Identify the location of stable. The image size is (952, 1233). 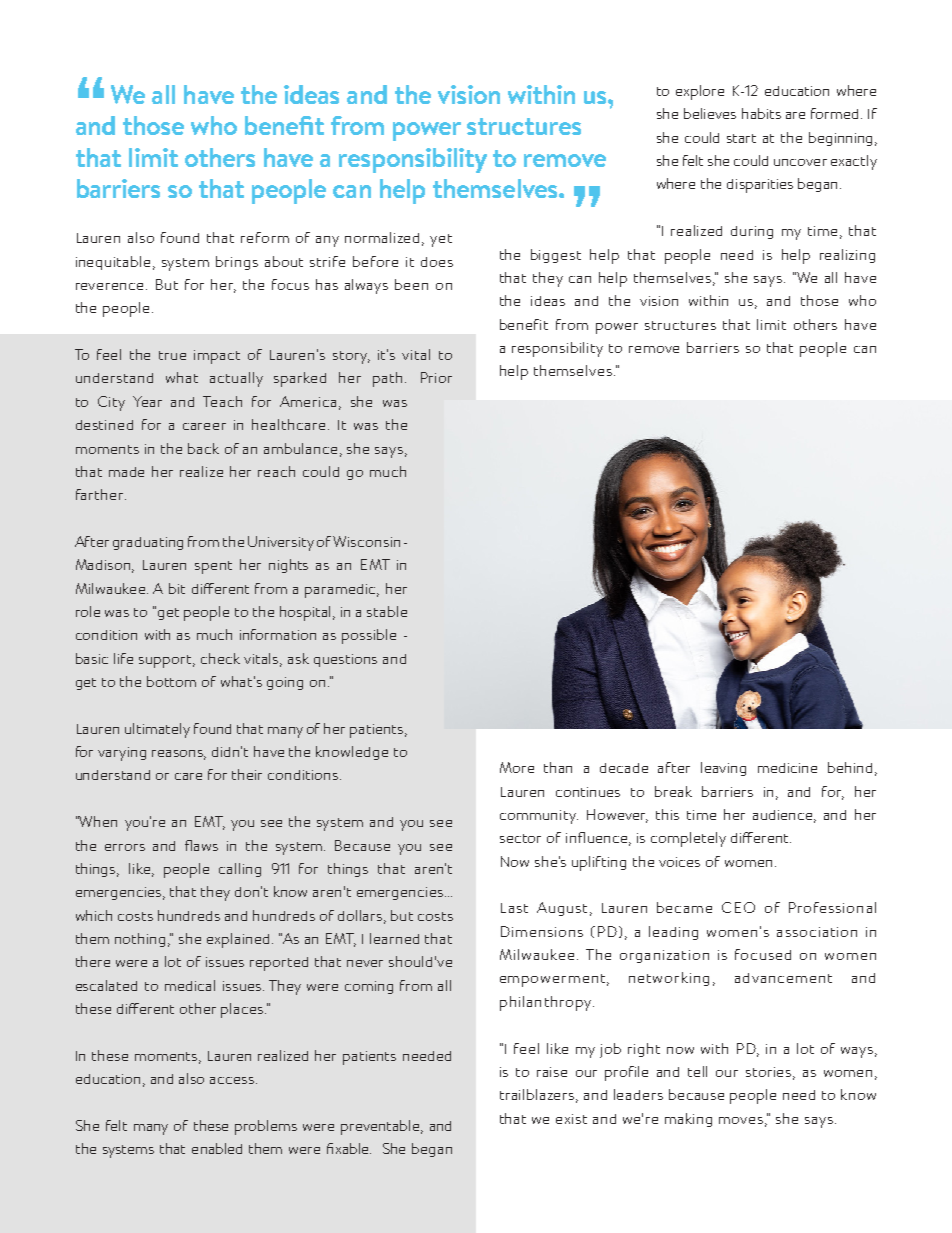
(387, 611).
